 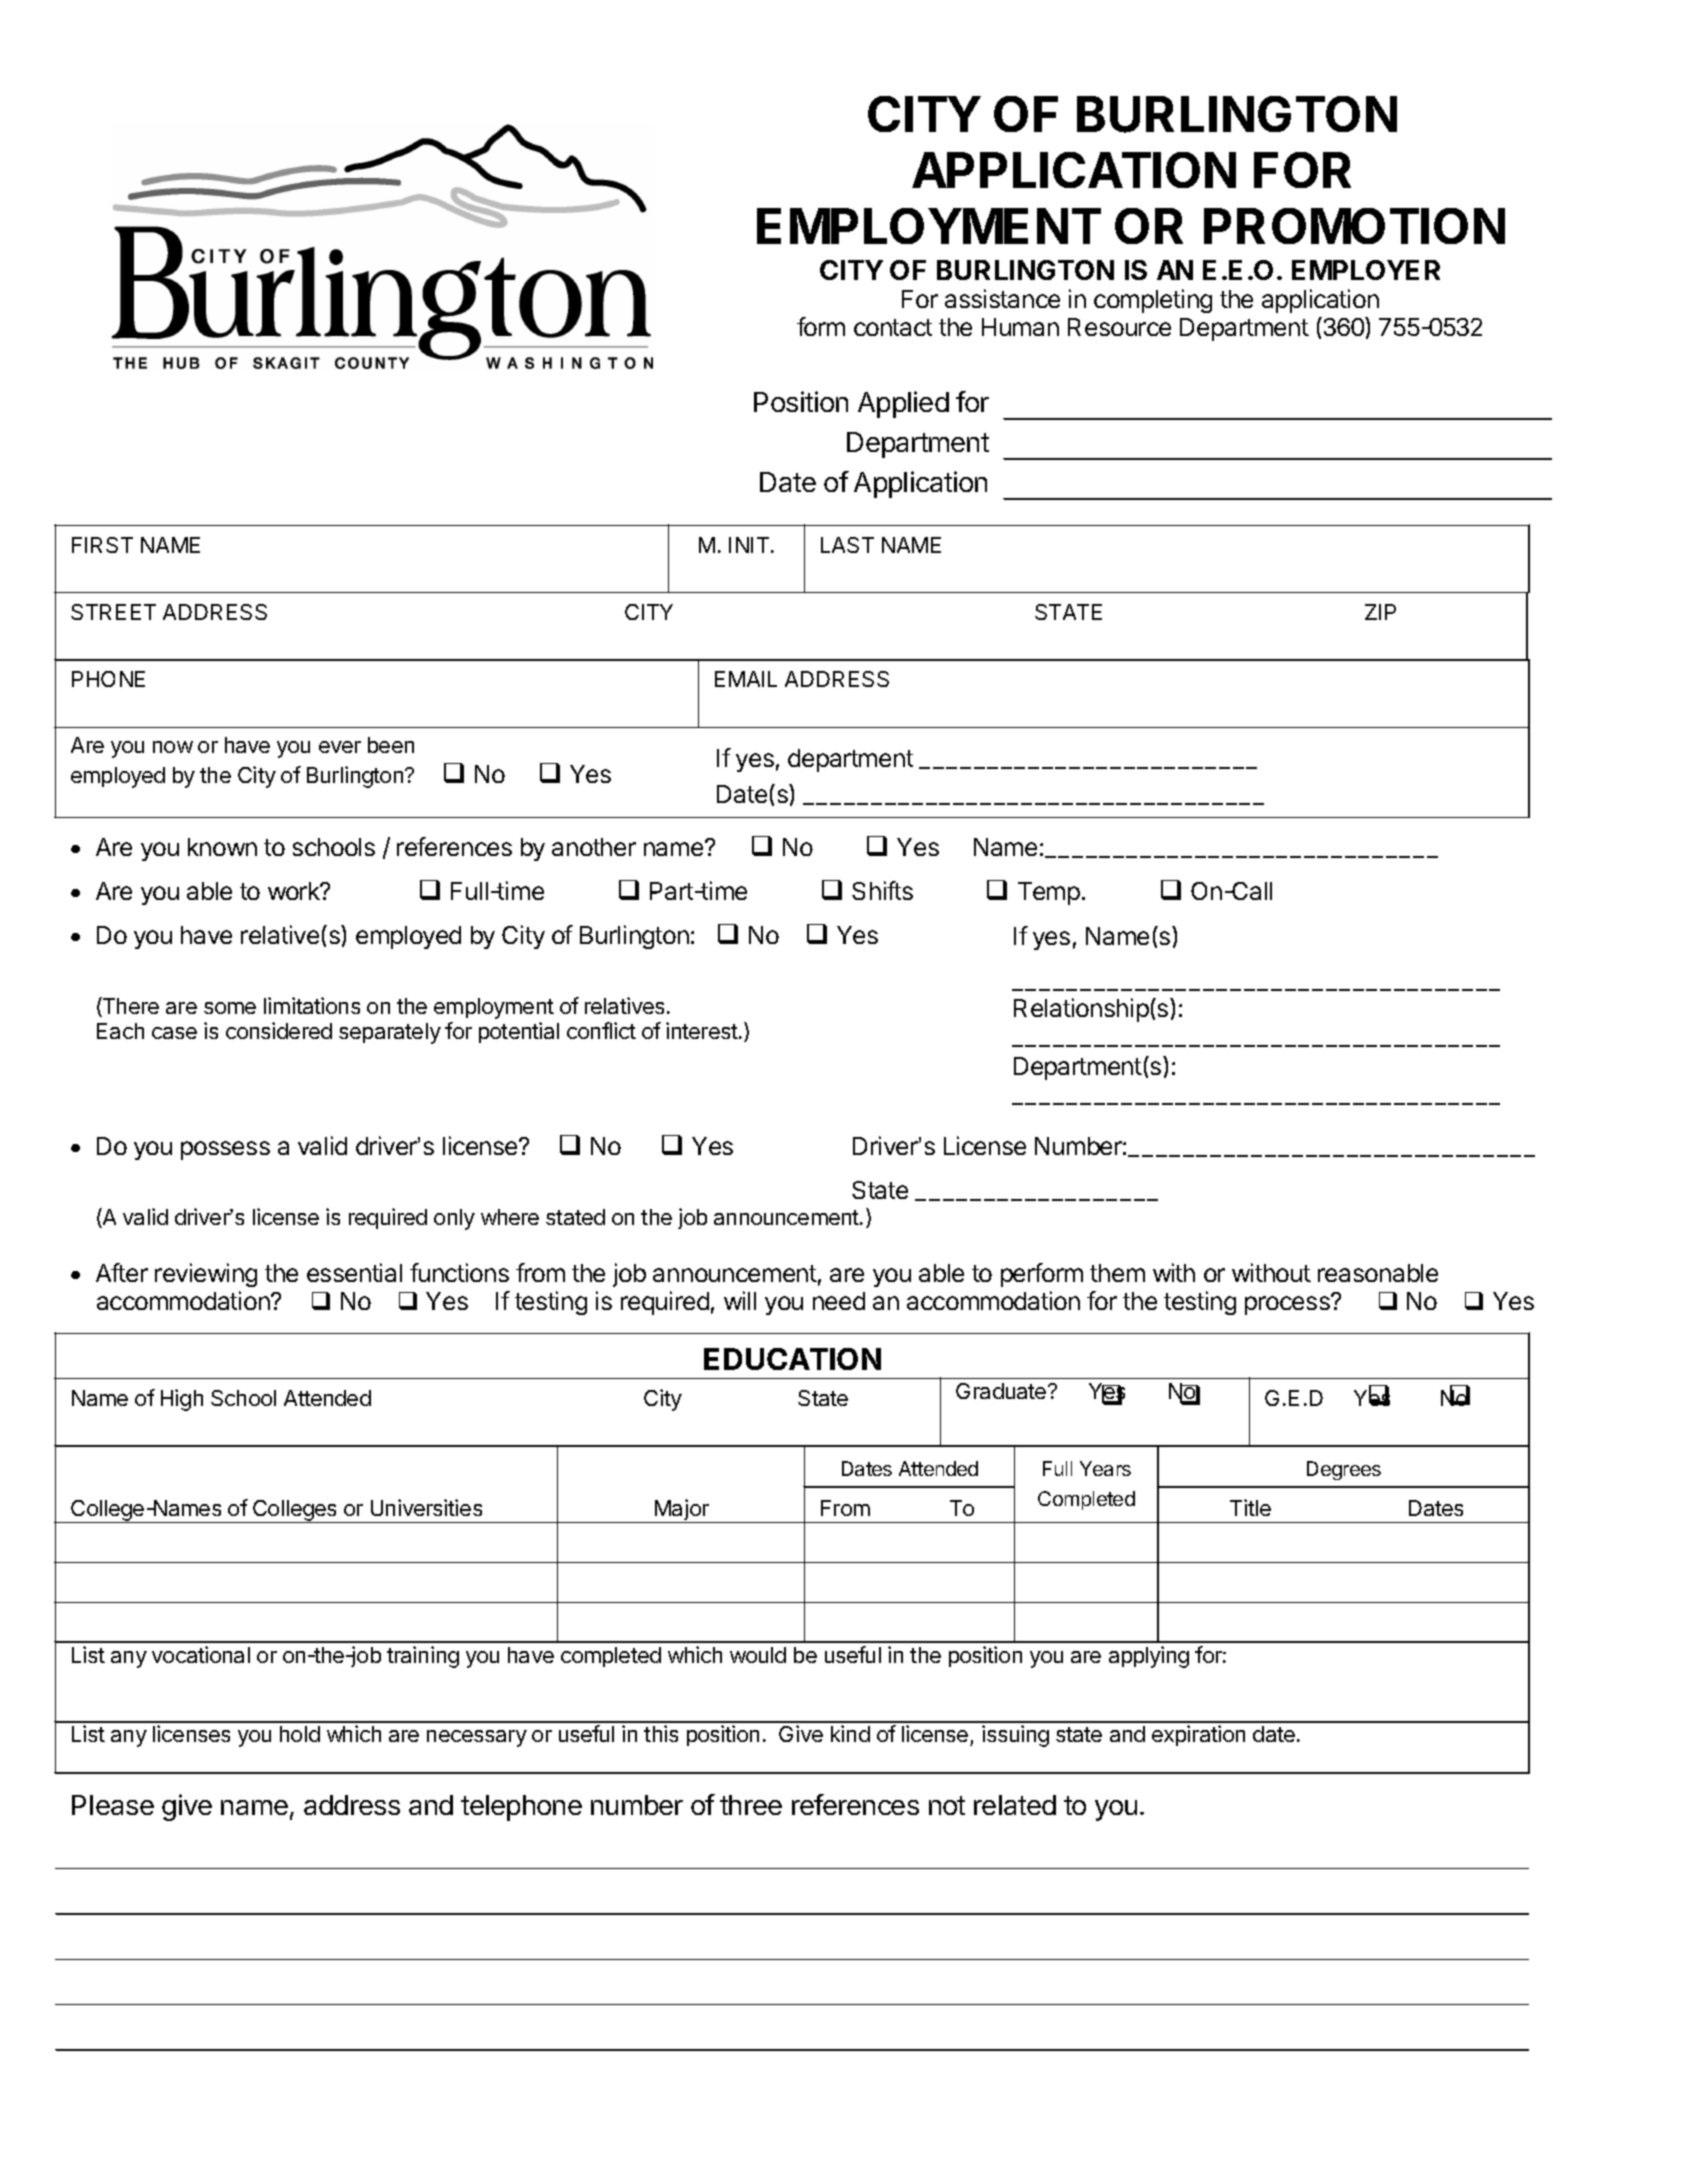 What do you see at coordinates (102, 545) in the screenshot?
I see `FIRST` at bounding box center [102, 545].
